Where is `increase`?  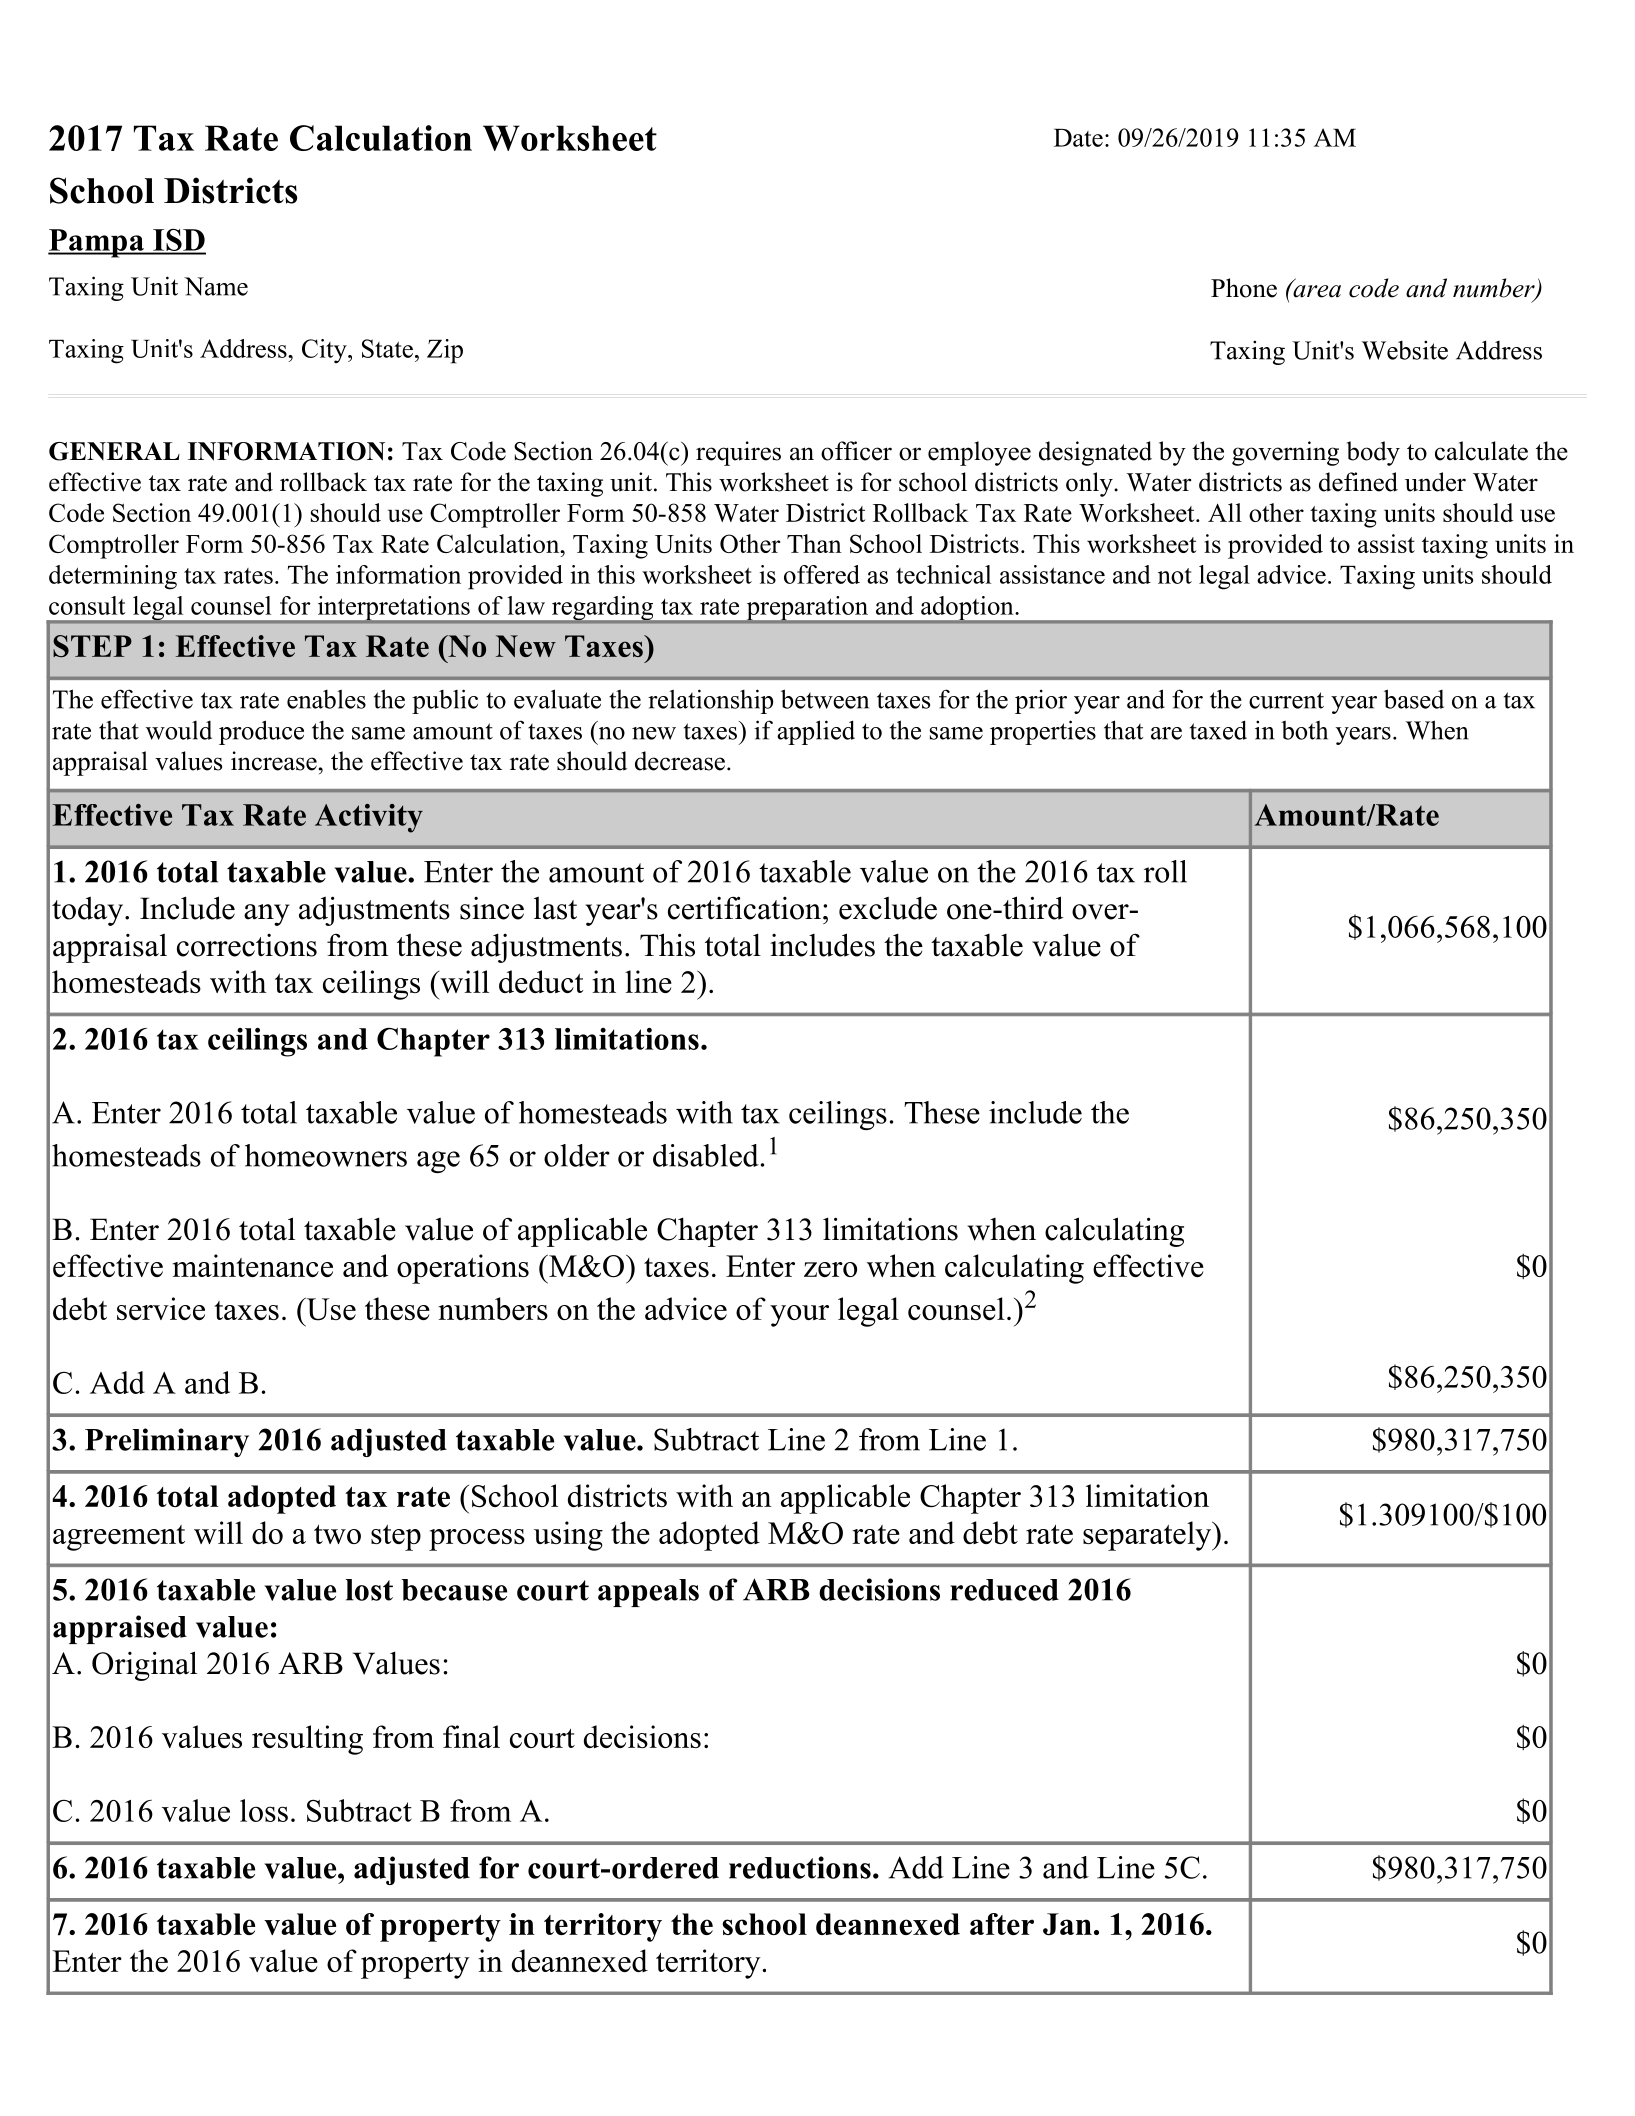
increase is located at coordinates (275, 761).
